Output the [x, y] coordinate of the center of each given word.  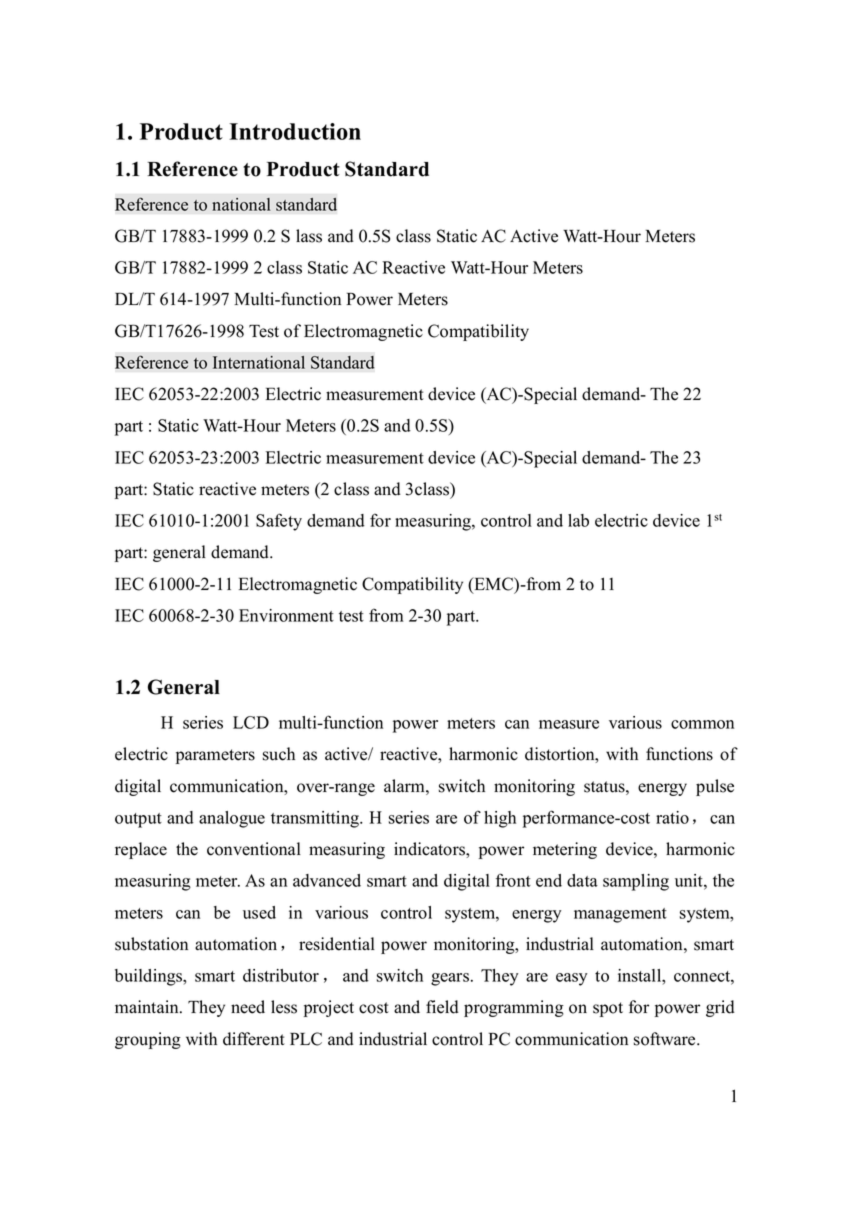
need [248, 1007]
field [442, 1007]
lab [578, 520]
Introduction [295, 131]
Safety [279, 522]
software [666, 1039]
